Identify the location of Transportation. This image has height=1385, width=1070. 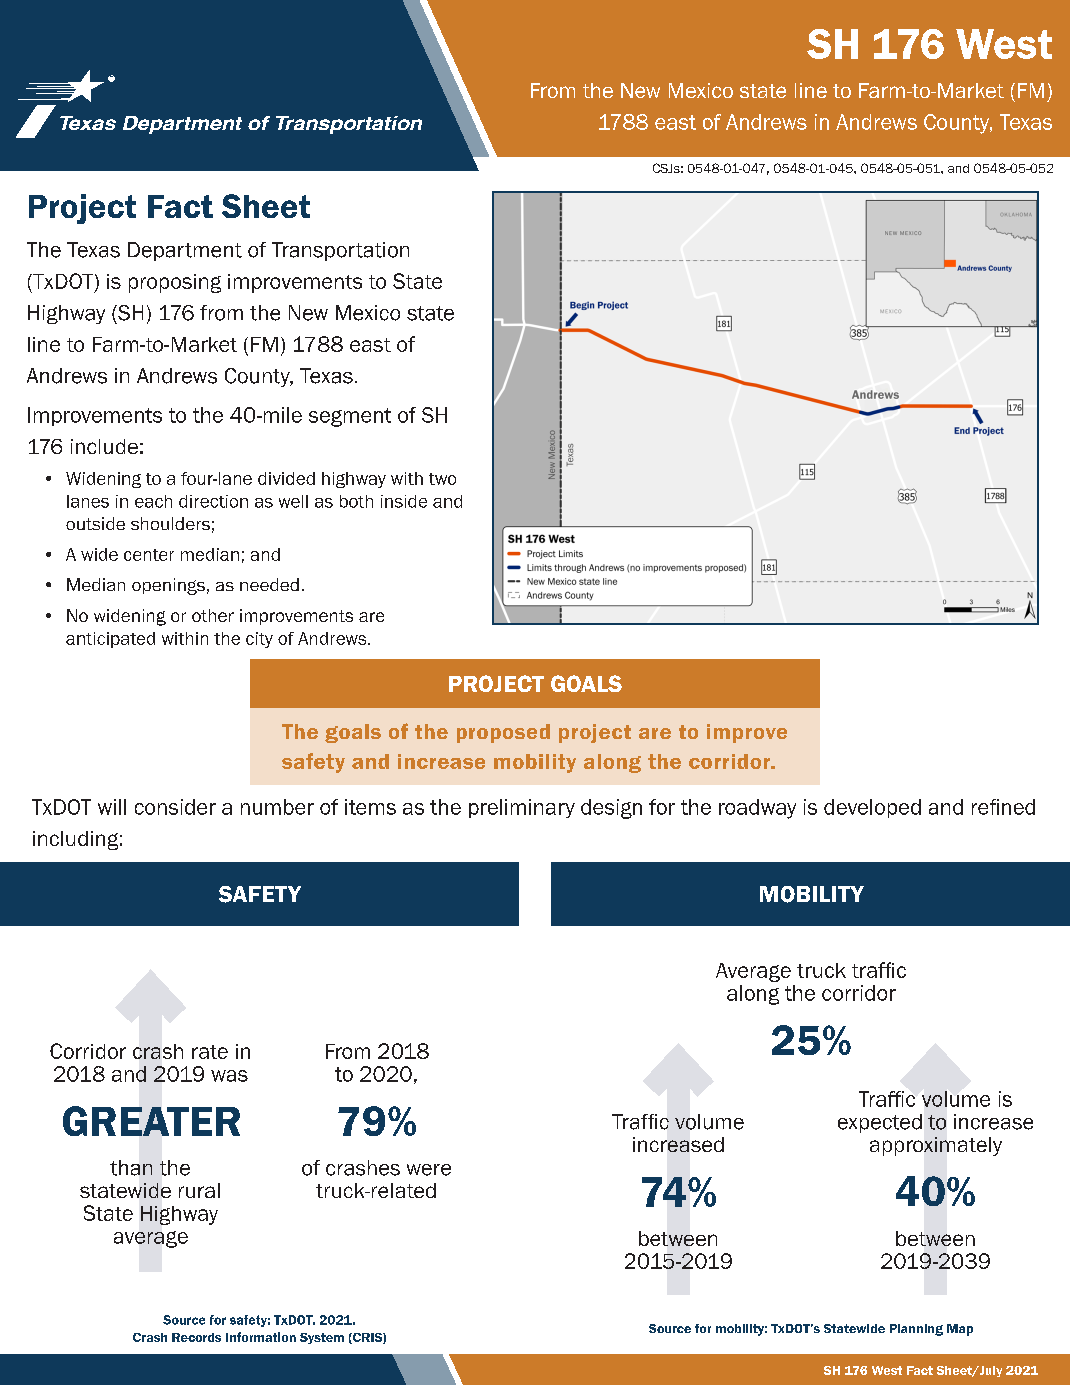
(340, 251).
